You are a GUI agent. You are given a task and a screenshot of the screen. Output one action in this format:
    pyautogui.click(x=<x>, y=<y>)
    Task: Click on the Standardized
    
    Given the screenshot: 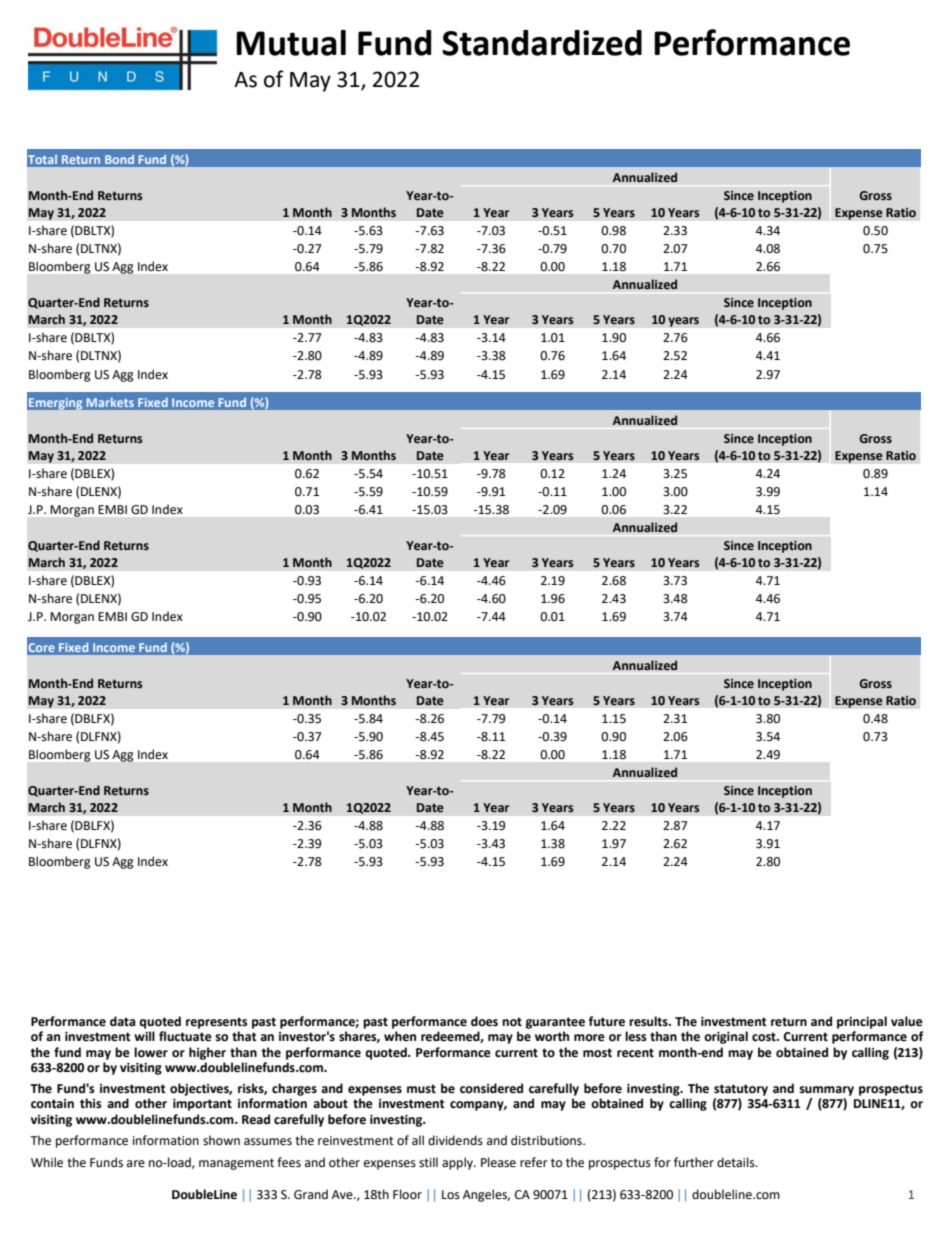 What is the action you would take?
    pyautogui.click(x=542, y=43)
